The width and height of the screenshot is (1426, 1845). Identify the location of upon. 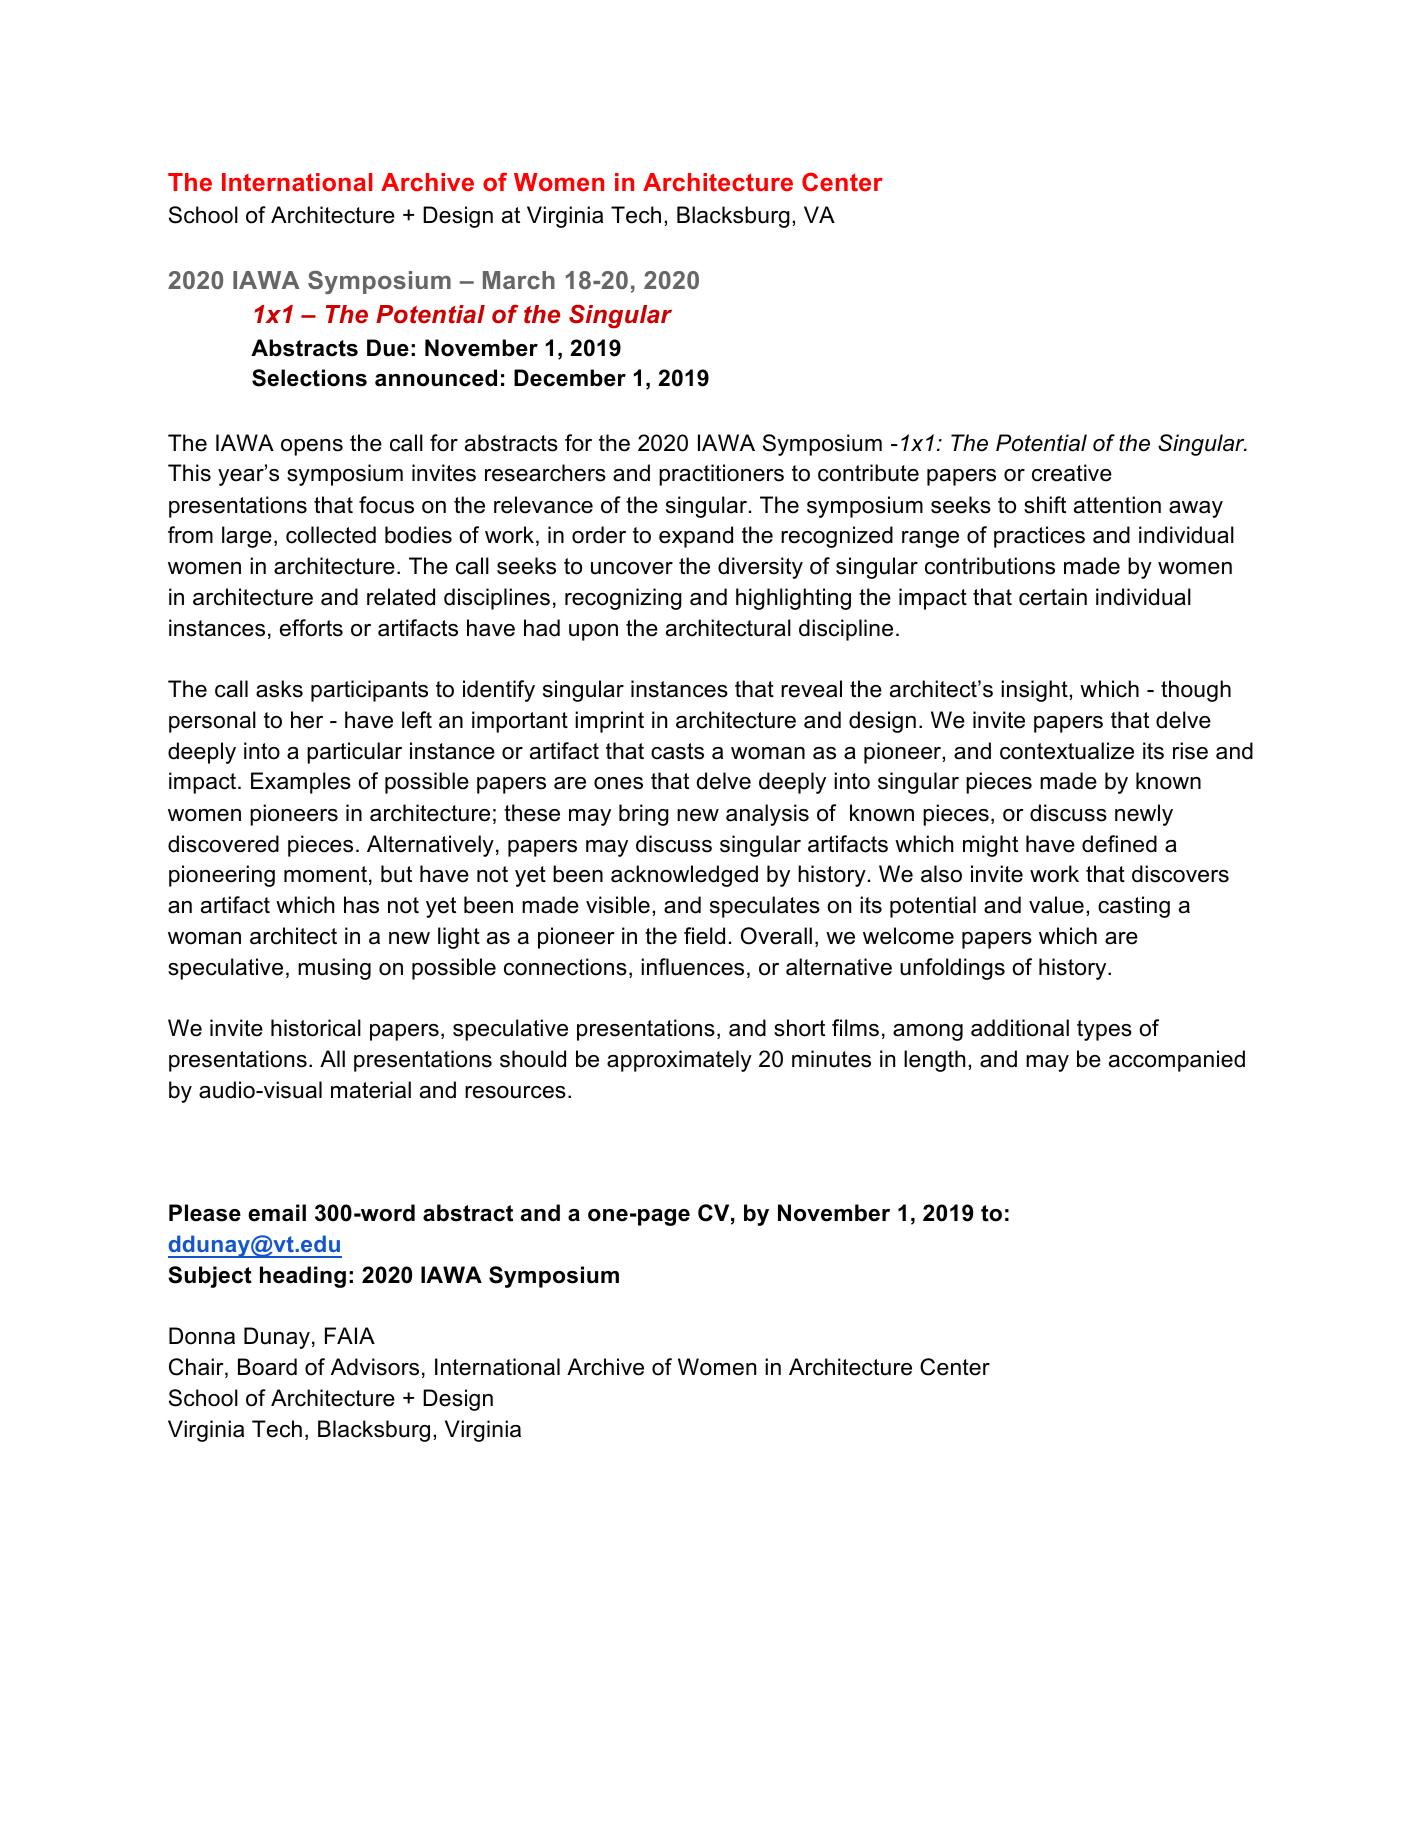
(593, 632).
